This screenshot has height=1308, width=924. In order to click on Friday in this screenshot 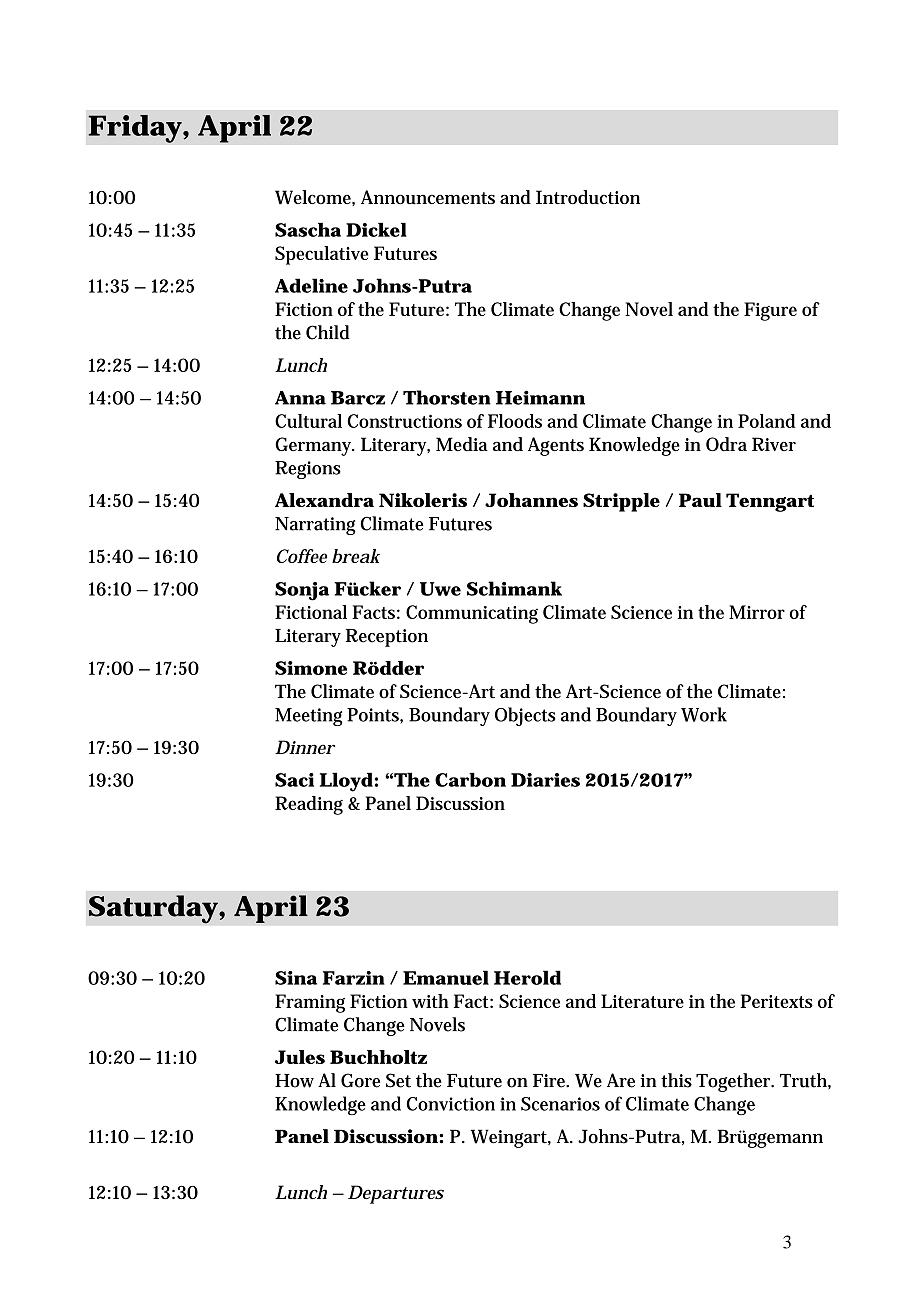, I will do `click(136, 129)`.
